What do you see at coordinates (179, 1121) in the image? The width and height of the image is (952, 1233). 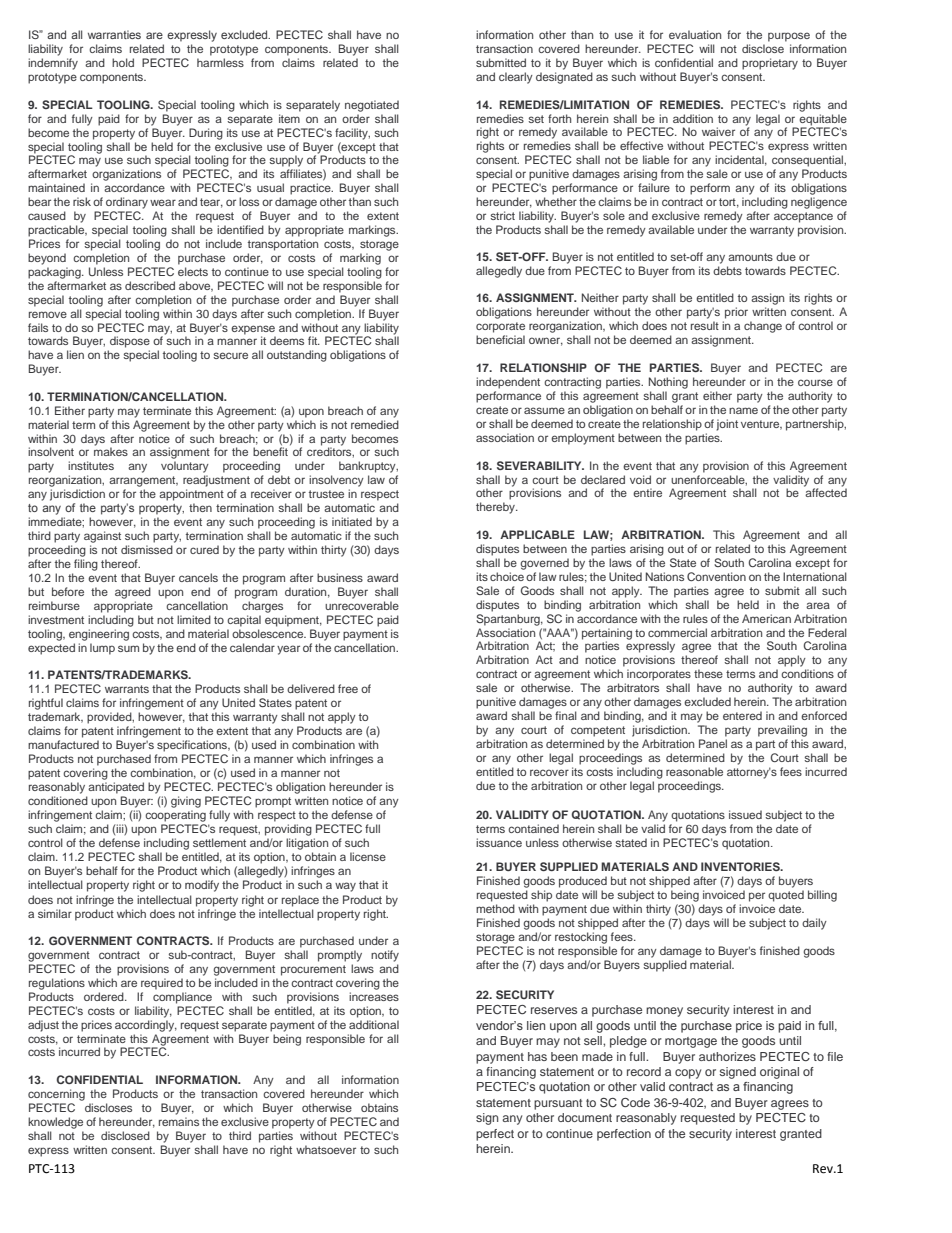 I see `remains` at bounding box center [179, 1121].
